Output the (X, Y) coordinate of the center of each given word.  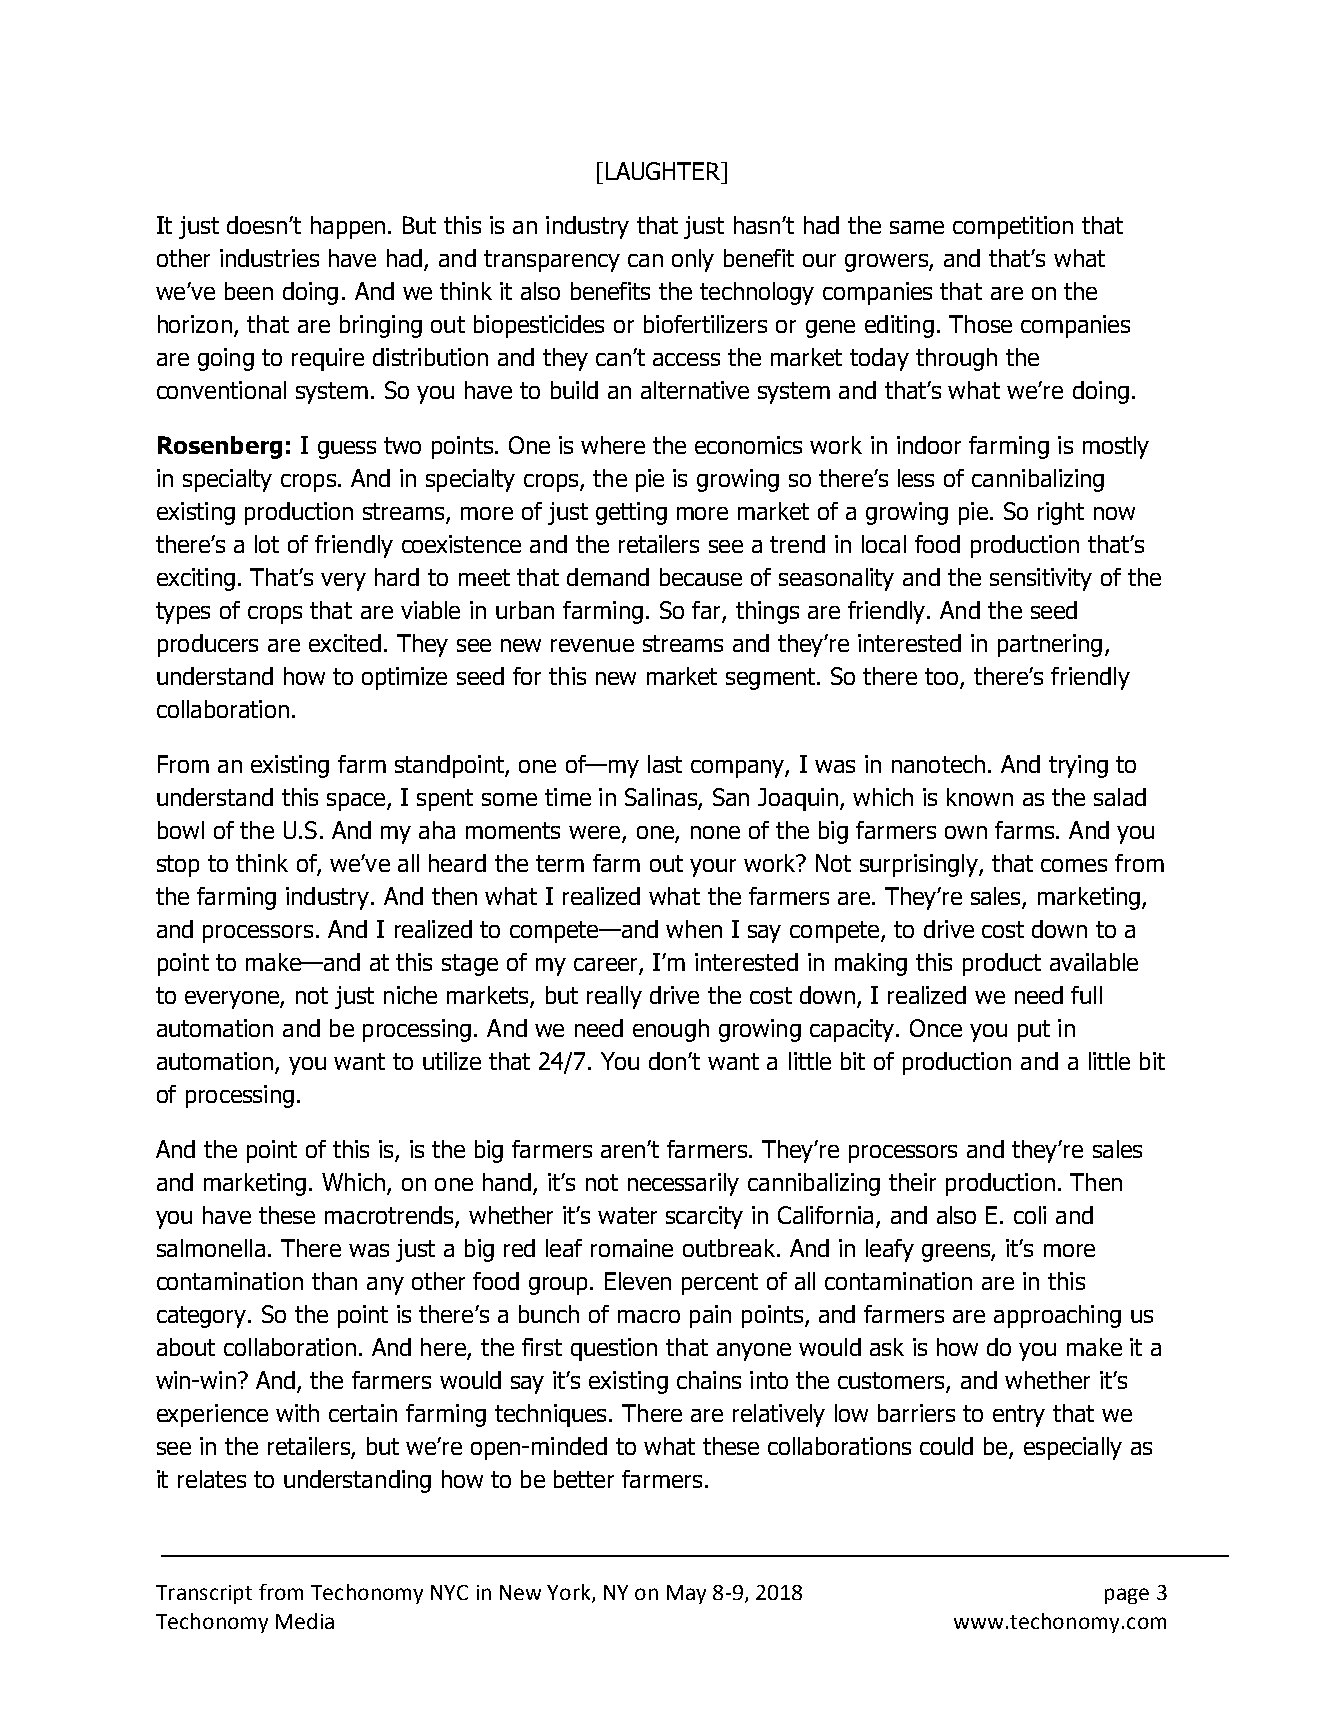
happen (348, 227)
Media (305, 1621)
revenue (592, 645)
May (686, 1594)
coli (1030, 1215)
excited (345, 643)
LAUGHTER (664, 171)
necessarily (683, 1184)
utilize (452, 1061)
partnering (1050, 645)
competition (1013, 227)
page (1127, 1596)
